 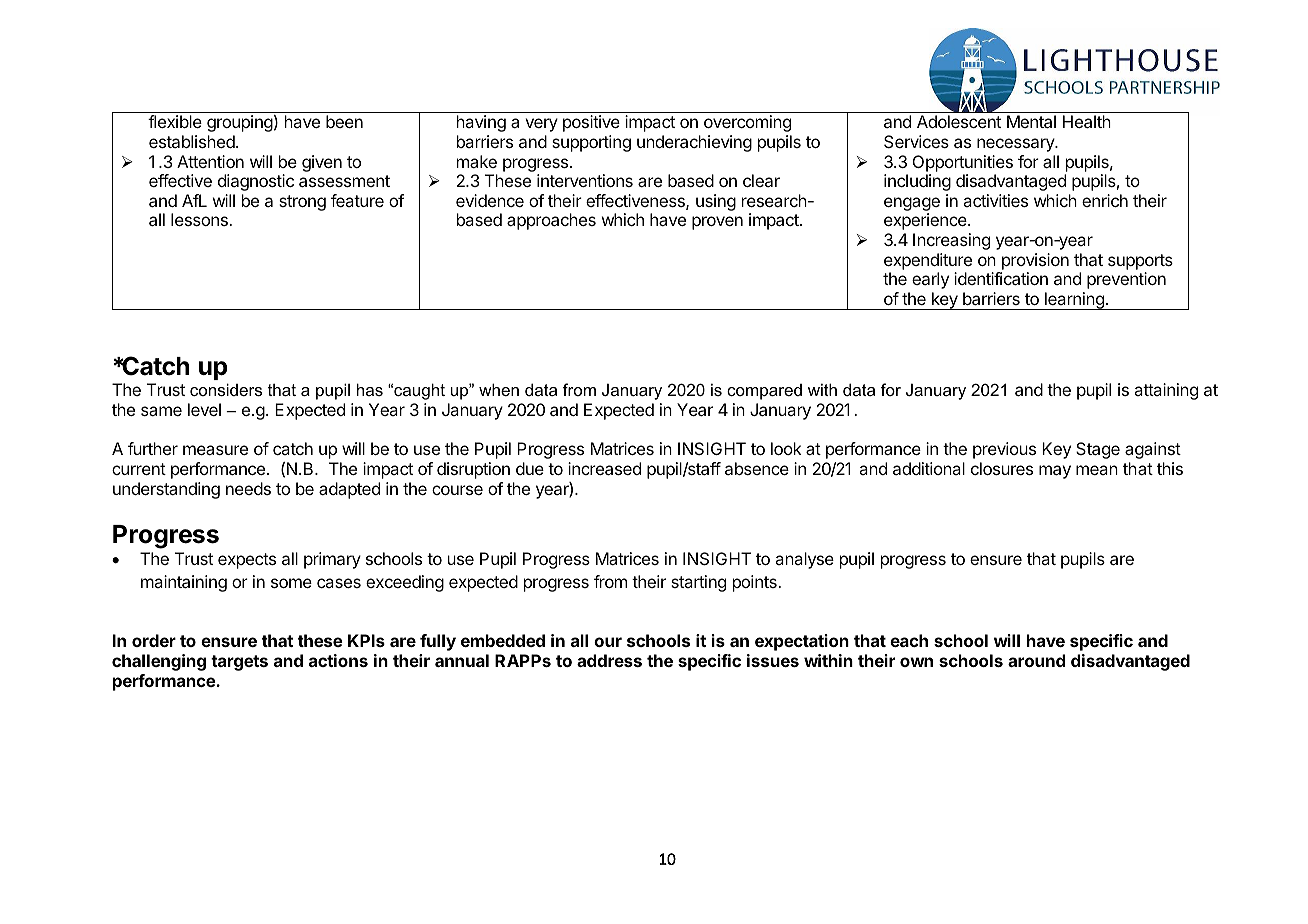 What do you see at coordinates (1166, 391) in the page?
I see `attaining` at bounding box center [1166, 391].
